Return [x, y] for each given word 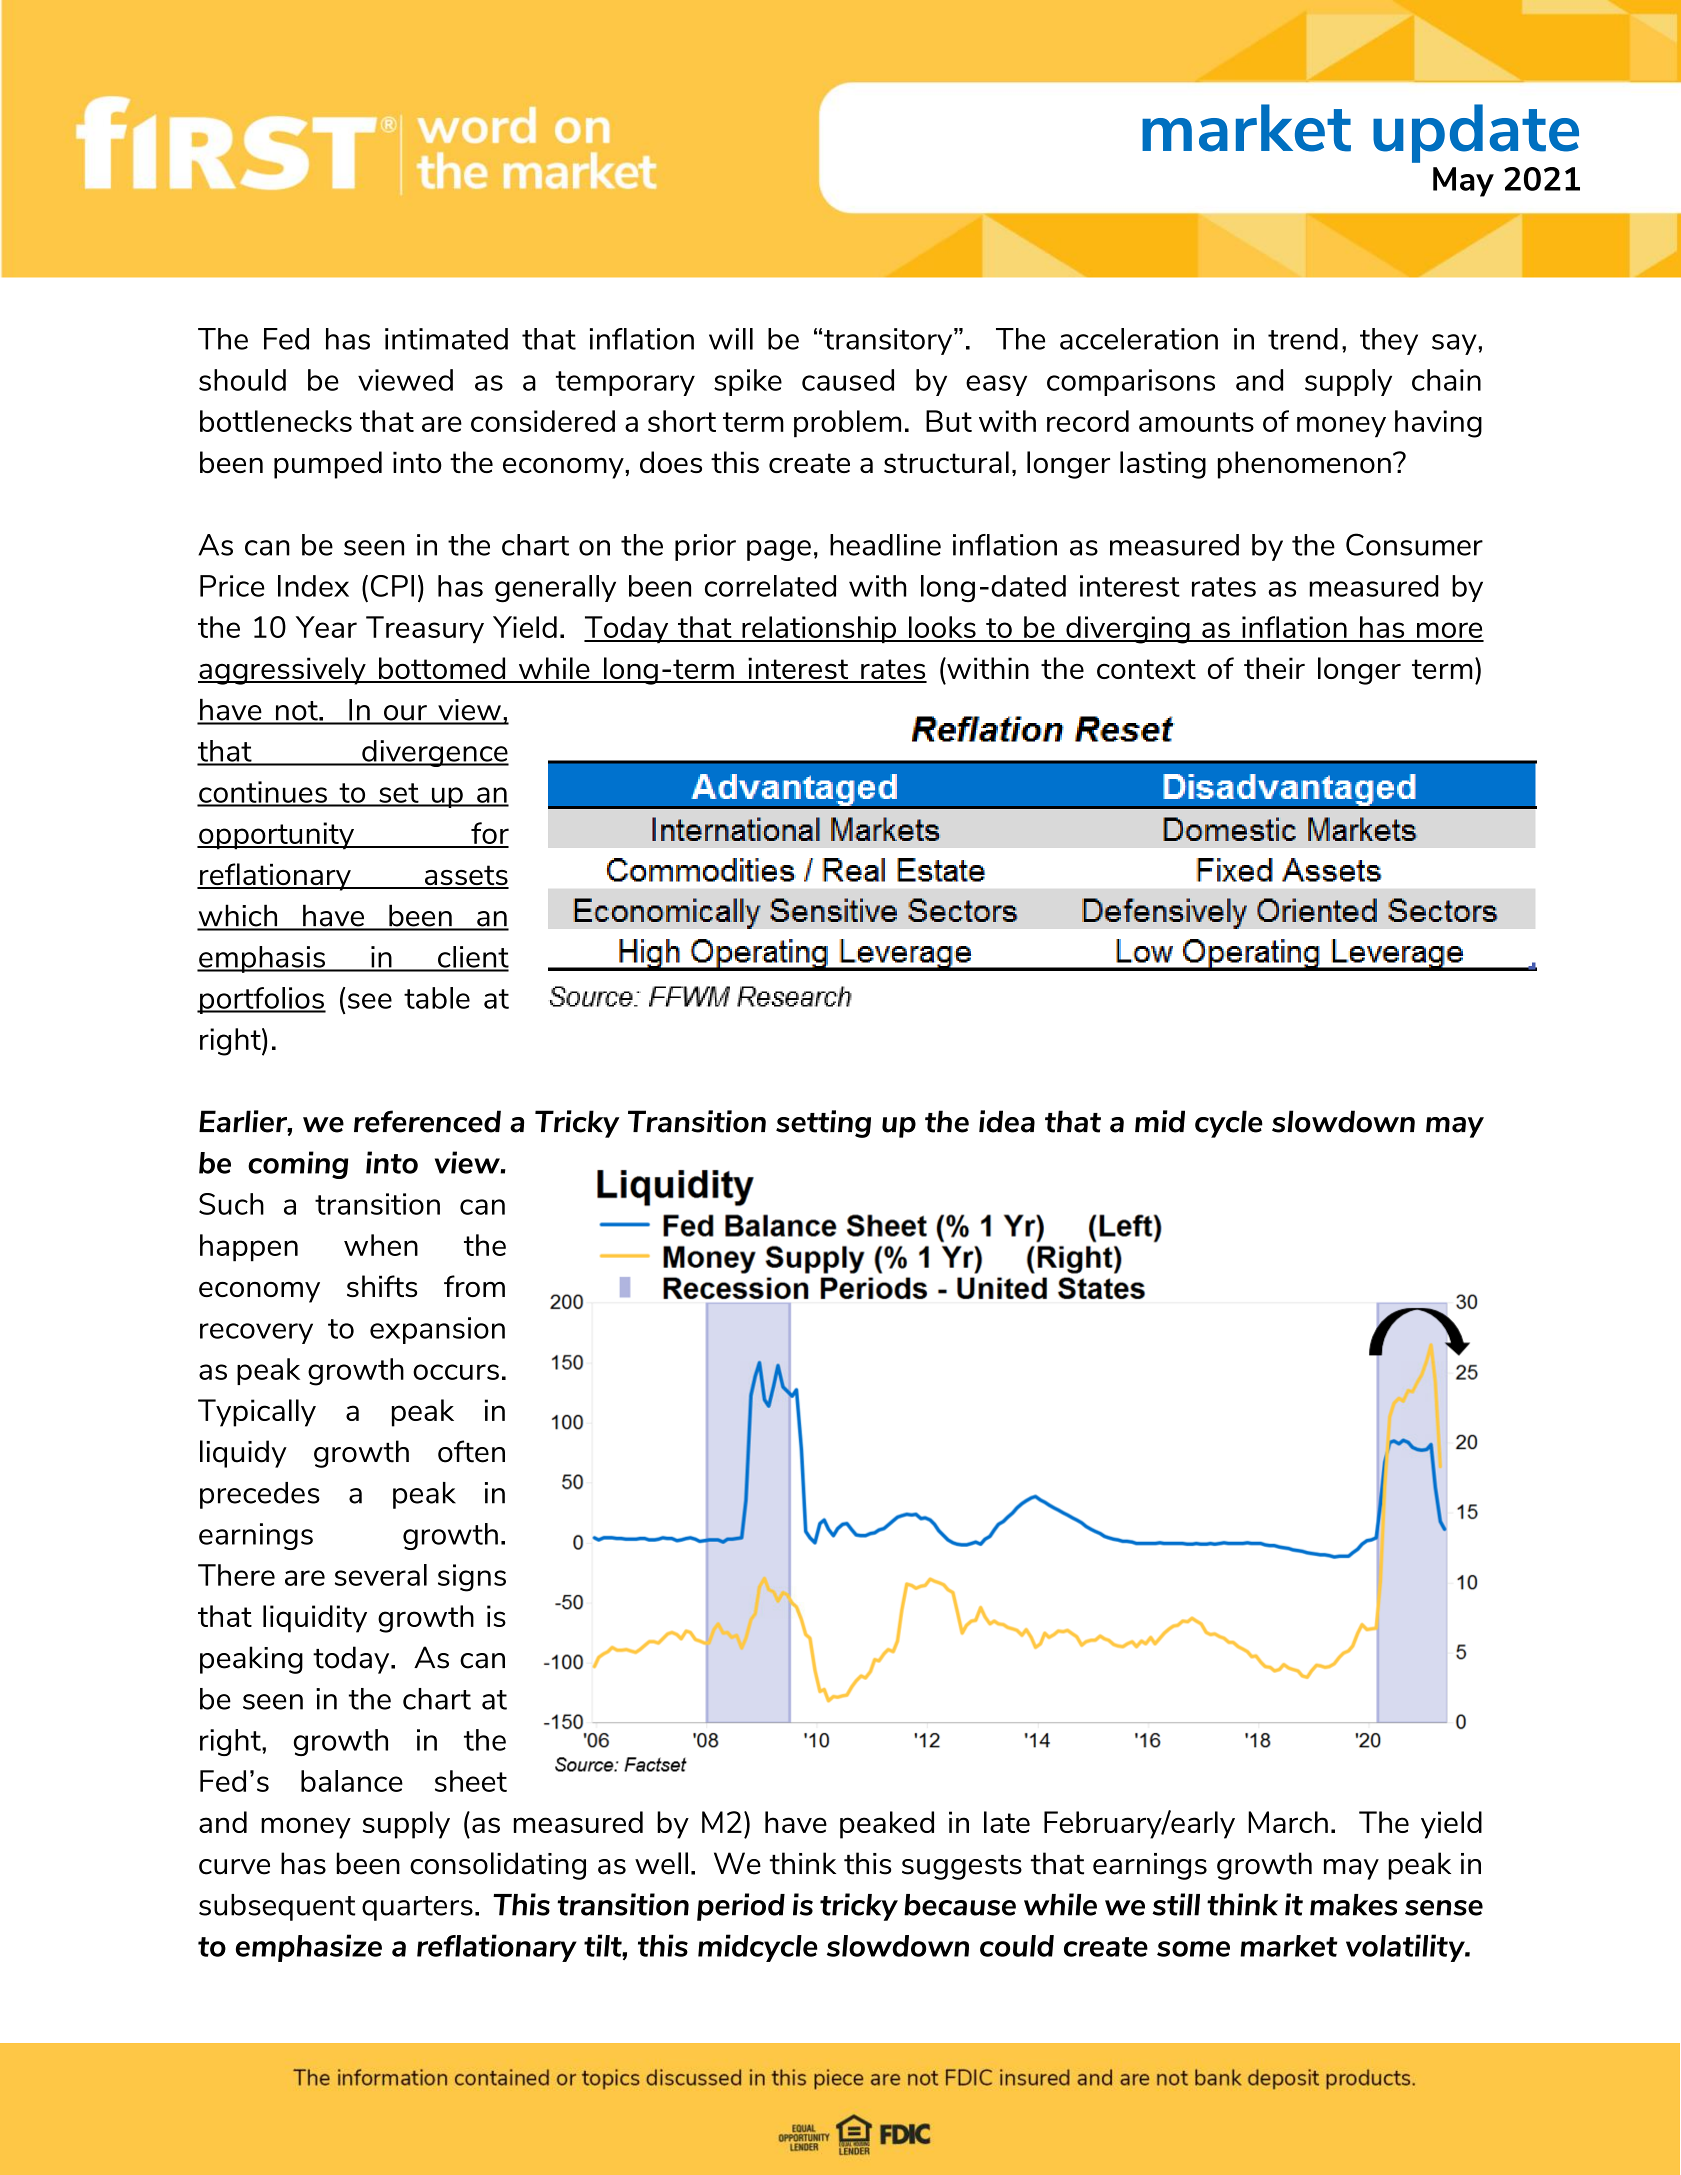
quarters [417, 1908]
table [437, 998]
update [1476, 133]
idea [1007, 1121]
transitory [889, 341]
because [960, 1905]
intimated [446, 339]
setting [823, 1124]
